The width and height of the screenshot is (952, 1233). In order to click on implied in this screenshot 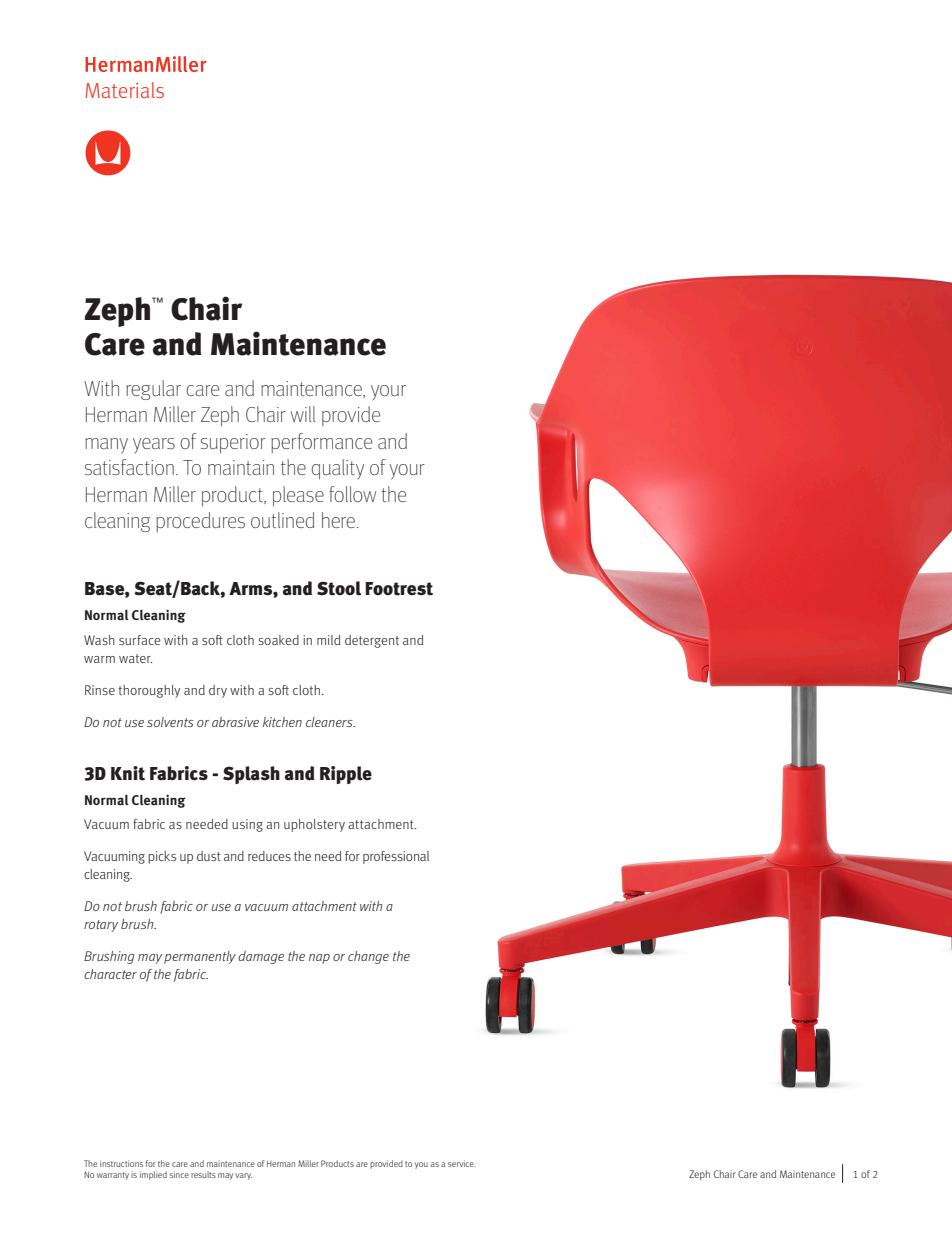, I will do `click(153, 1175)`.
